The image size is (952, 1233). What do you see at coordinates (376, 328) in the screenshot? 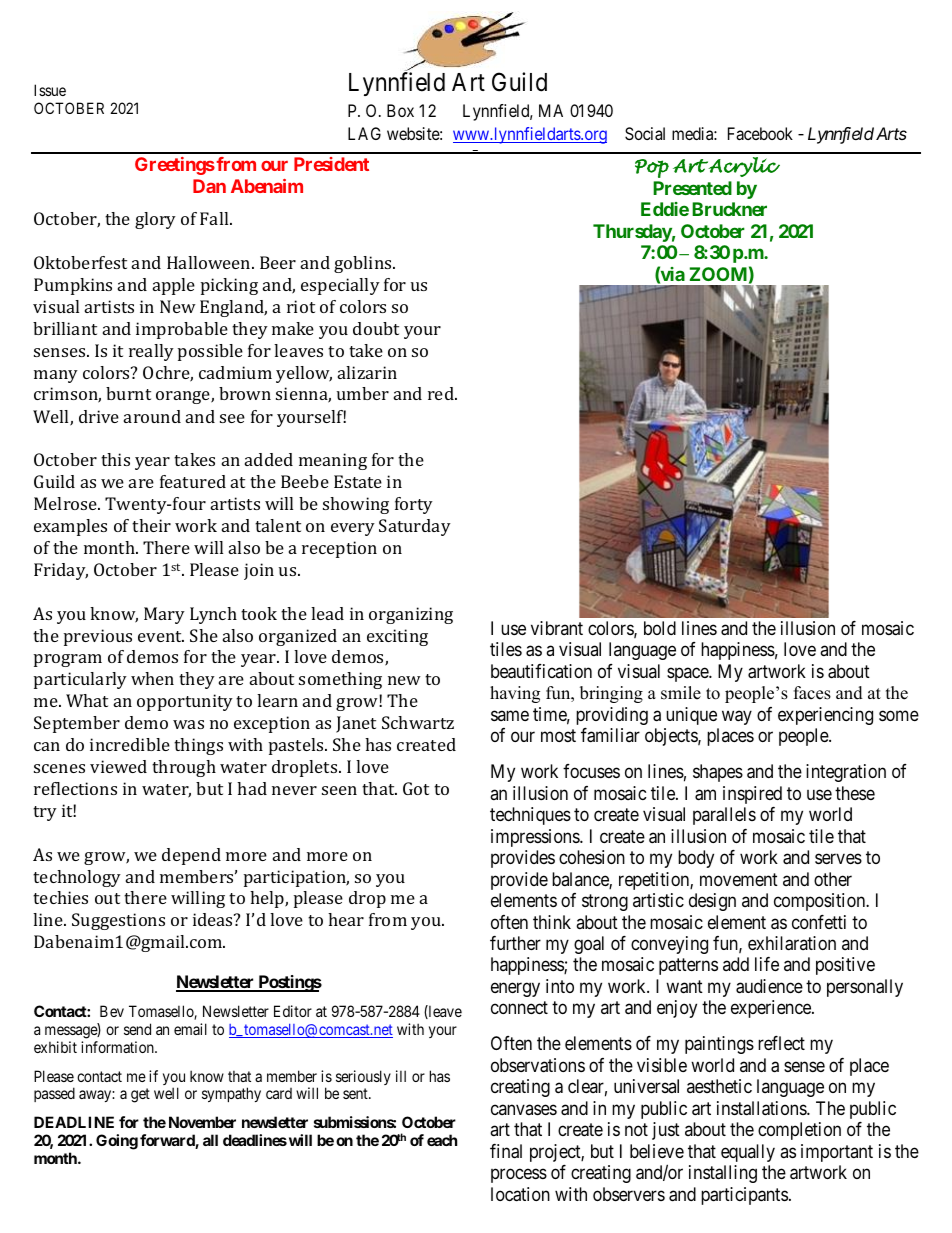
I see `doubt` at bounding box center [376, 328].
